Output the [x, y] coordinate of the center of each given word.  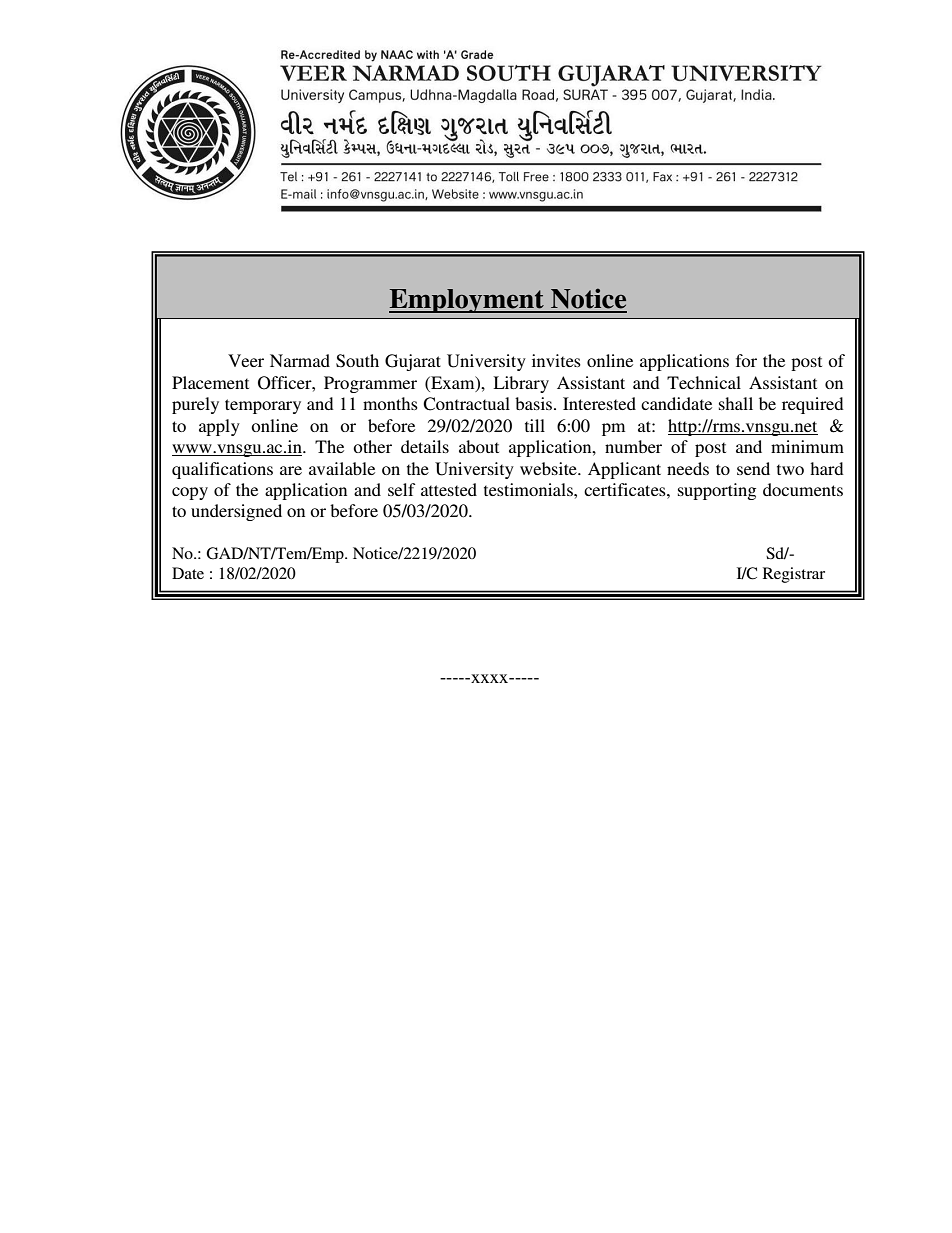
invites [556, 360]
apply [219, 427]
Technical [704, 382]
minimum [807, 446]
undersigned [236, 512]
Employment [467, 301]
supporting [717, 491]
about [479, 446]
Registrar [794, 575]
